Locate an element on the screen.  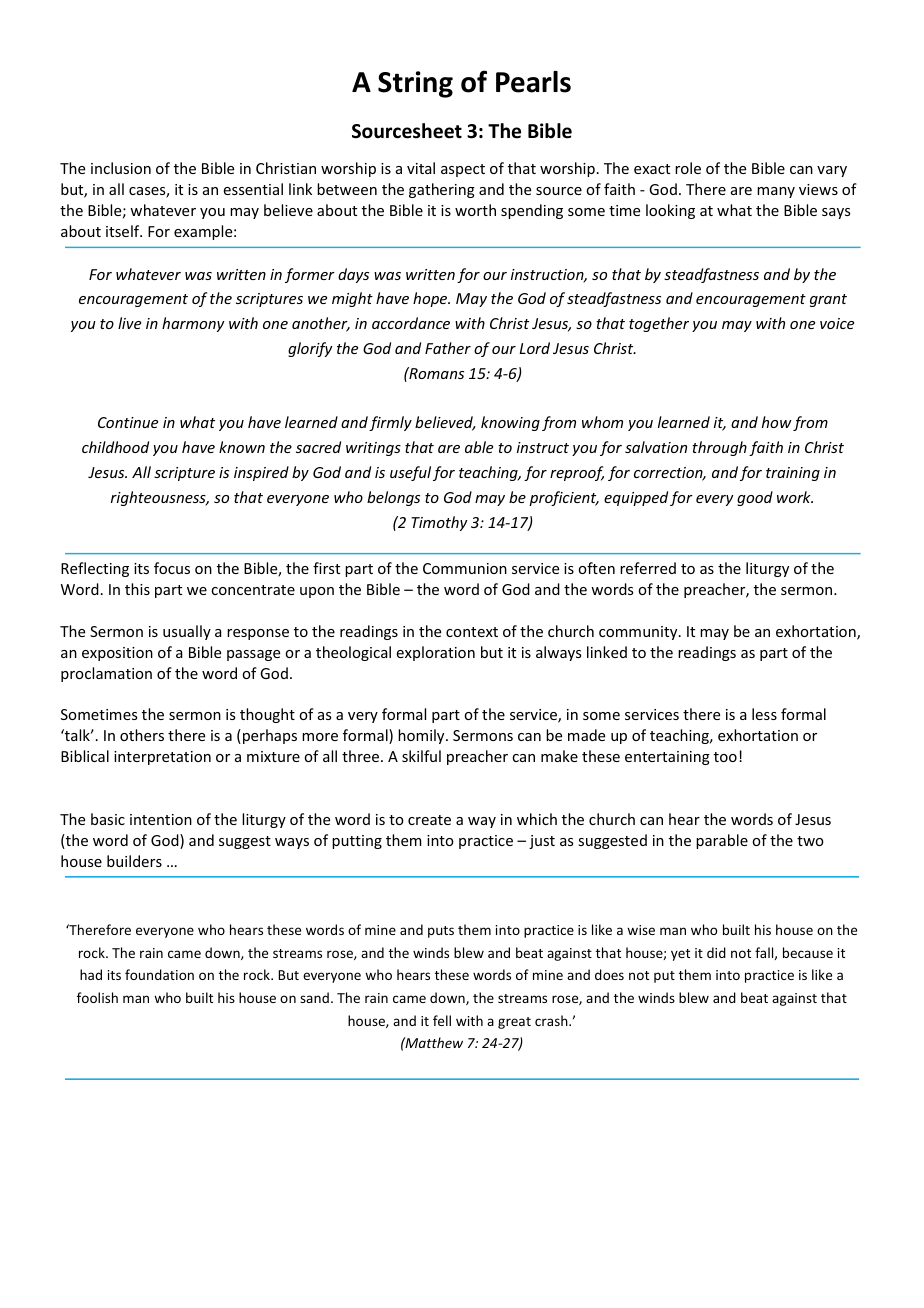
foundation is located at coordinates (159, 974).
